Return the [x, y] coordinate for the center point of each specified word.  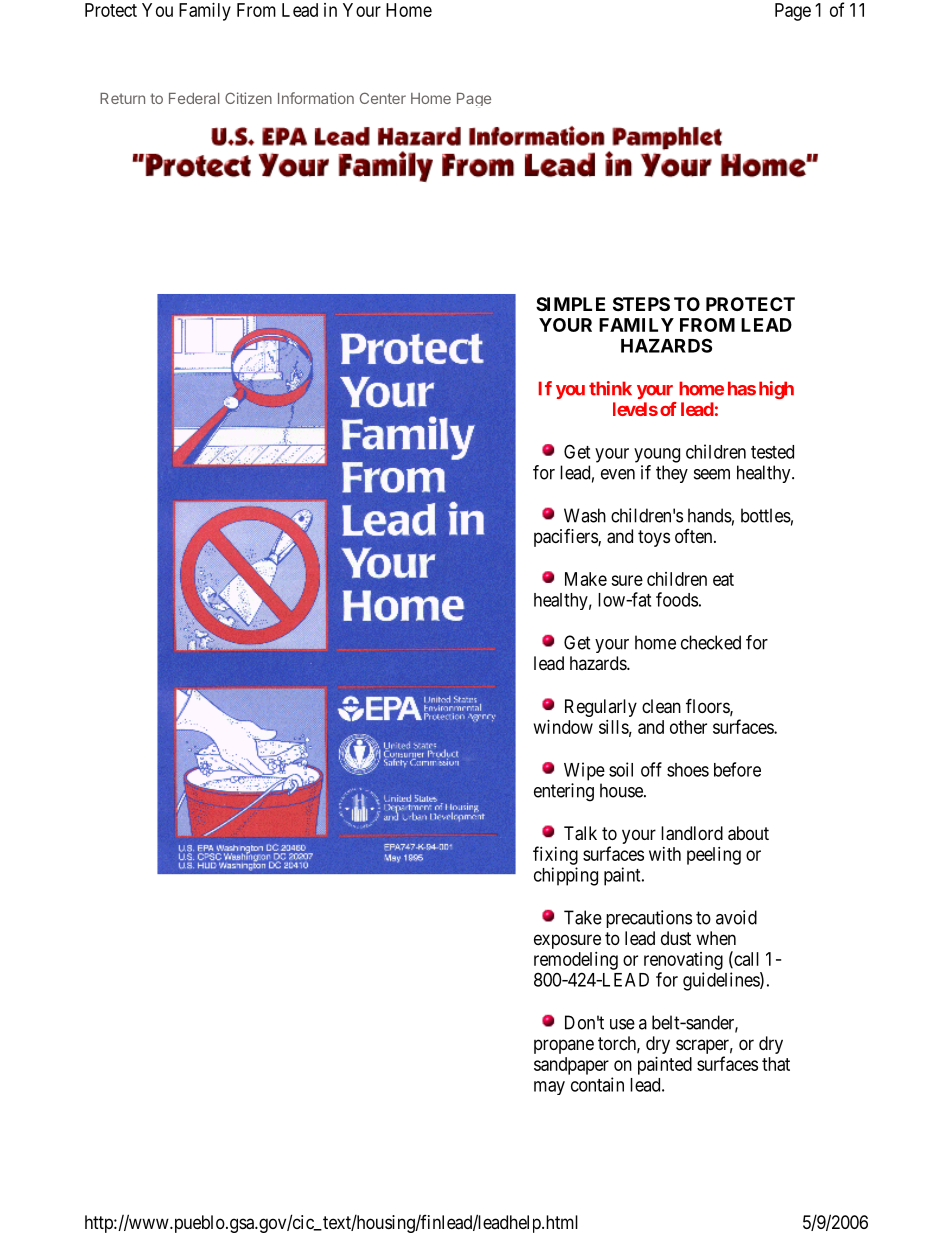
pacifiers [566, 538]
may [549, 1088]
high [776, 390]
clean [661, 706]
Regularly [601, 708]
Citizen [248, 98]
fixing [555, 855]
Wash [585, 515]
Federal [194, 98]
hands [710, 515]
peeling [714, 856]
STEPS [641, 304]
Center [383, 98]
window [563, 727]
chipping [566, 876]
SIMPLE [570, 304]
